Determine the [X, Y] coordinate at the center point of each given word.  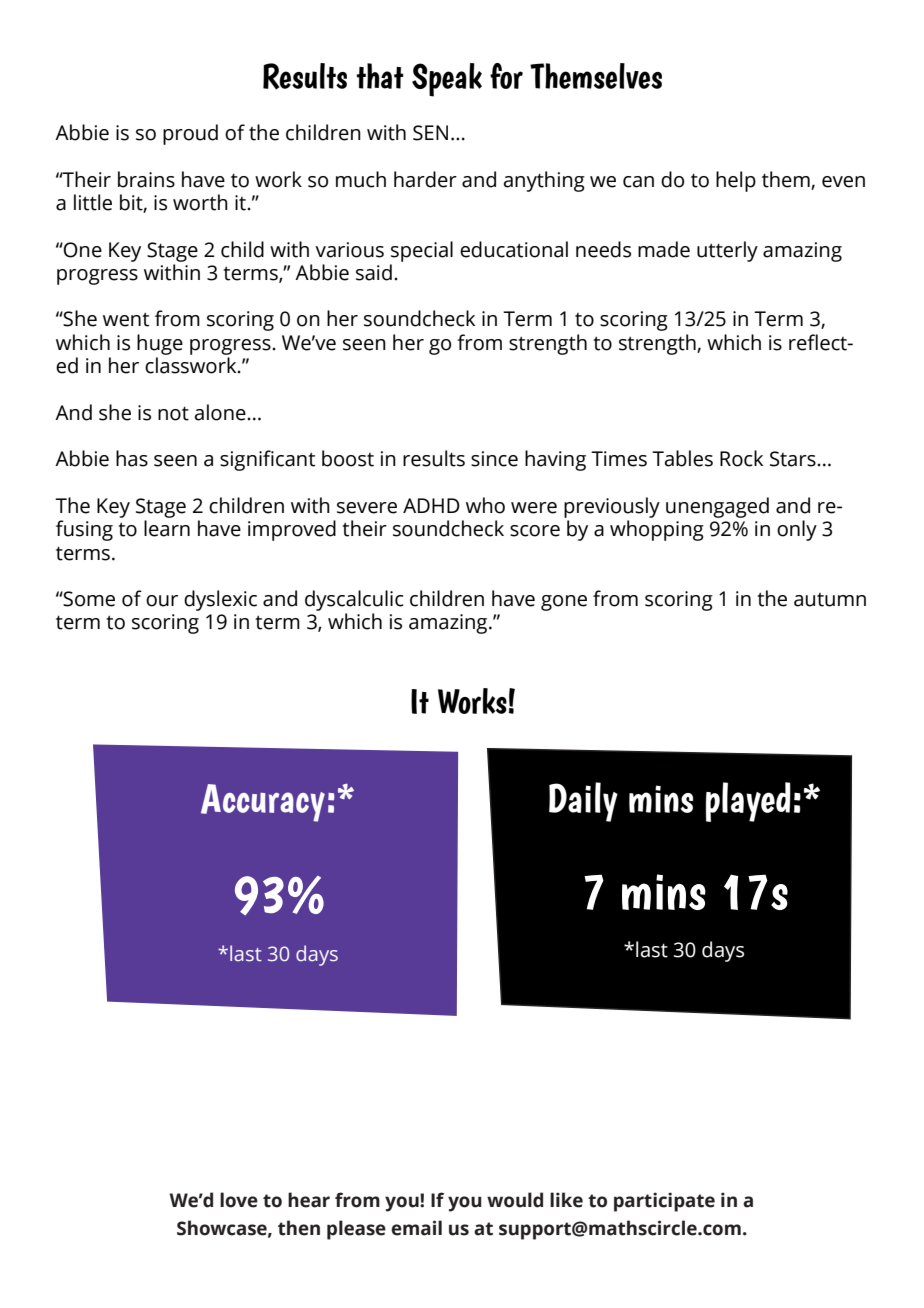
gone [564, 603]
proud [190, 134]
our [162, 601]
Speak [447, 80]
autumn [830, 600]
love [239, 1200]
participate [664, 1202]
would [515, 1200]
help [736, 181]
